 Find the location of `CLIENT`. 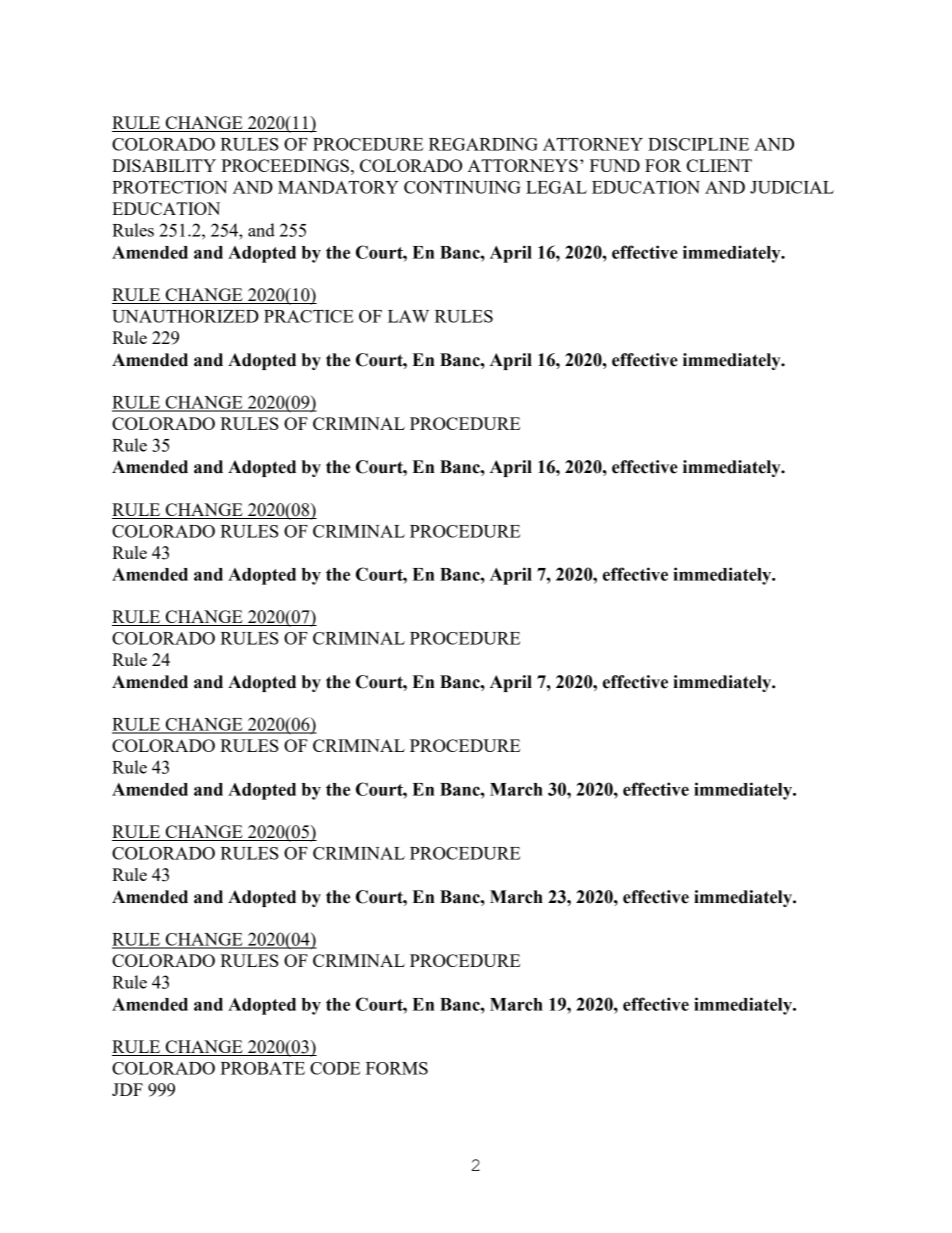

CLIENT is located at coordinates (719, 165).
